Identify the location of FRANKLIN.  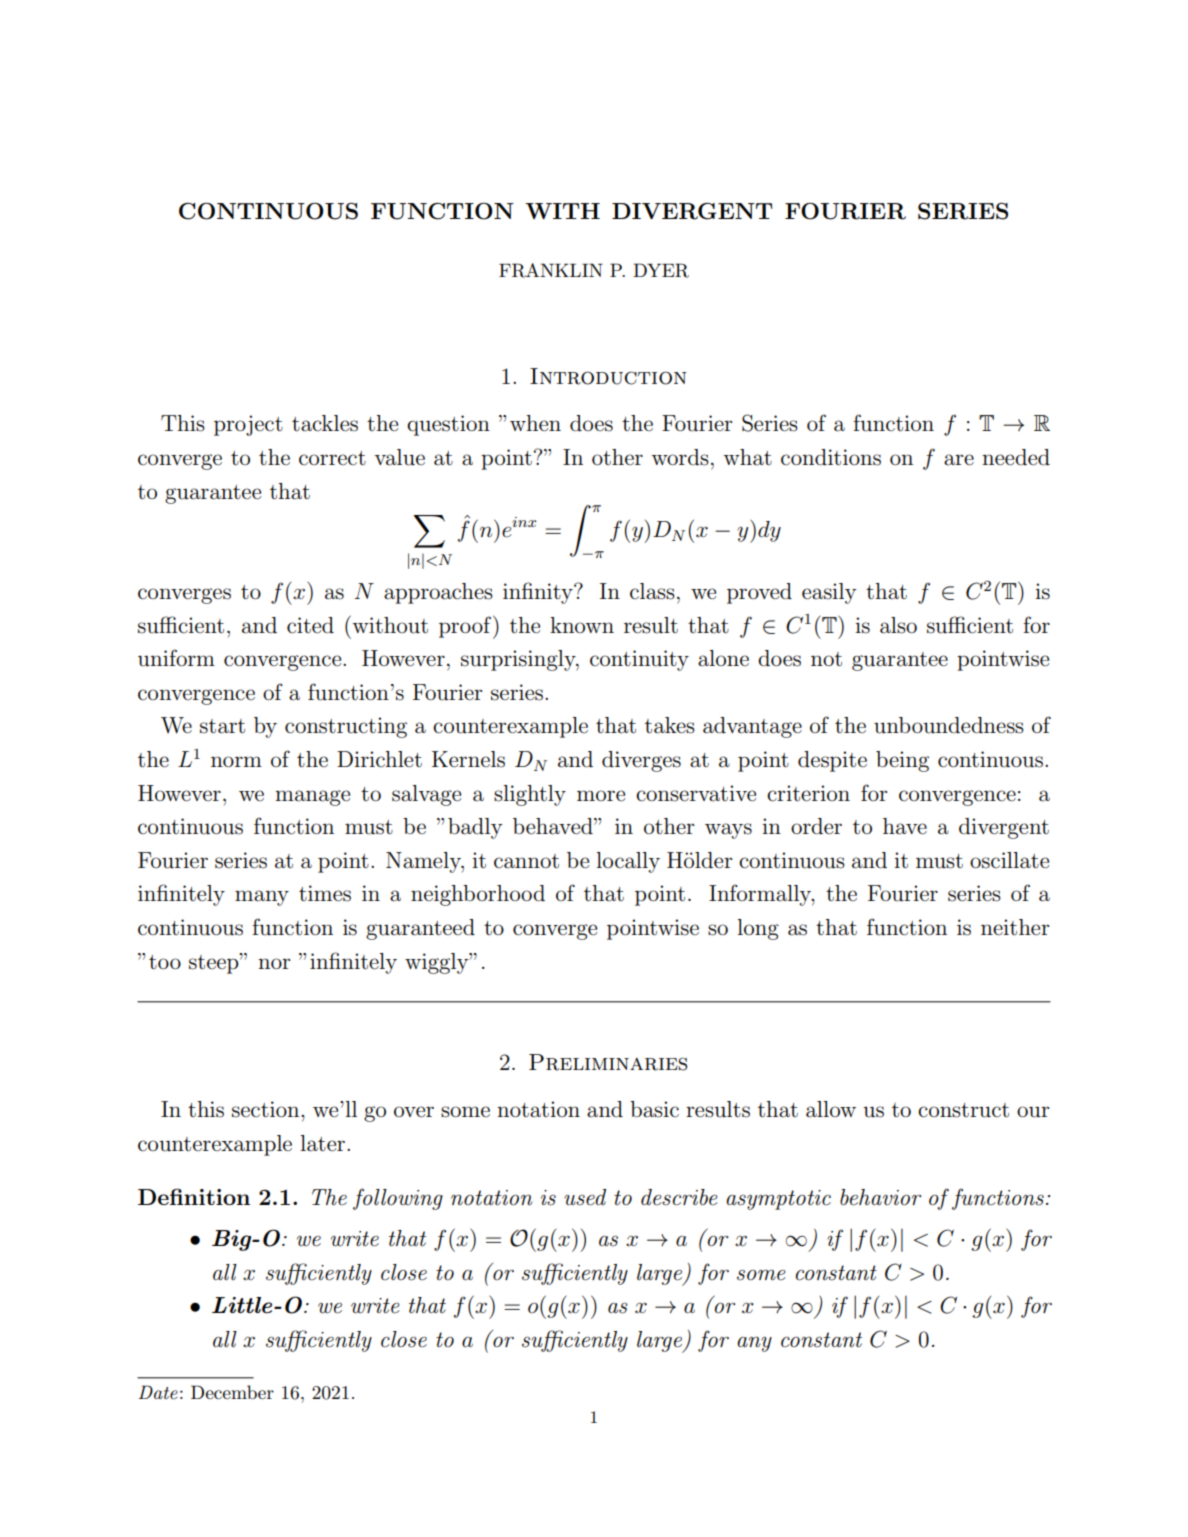
(551, 270).
